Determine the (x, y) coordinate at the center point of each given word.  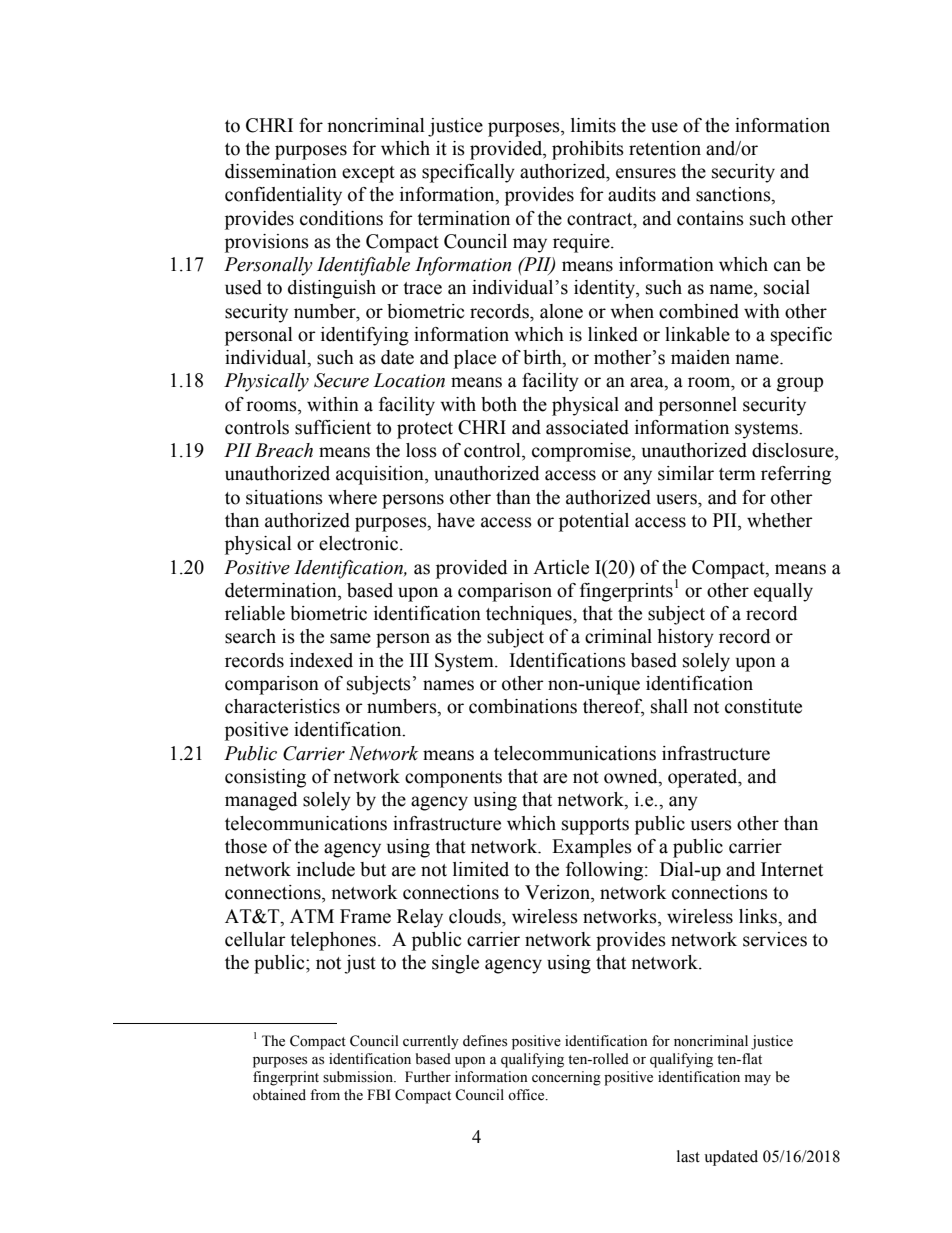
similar (686, 473)
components (453, 779)
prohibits (588, 150)
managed (261, 801)
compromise (582, 452)
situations (284, 497)
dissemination (281, 171)
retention (665, 148)
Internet (792, 869)
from (325, 1094)
